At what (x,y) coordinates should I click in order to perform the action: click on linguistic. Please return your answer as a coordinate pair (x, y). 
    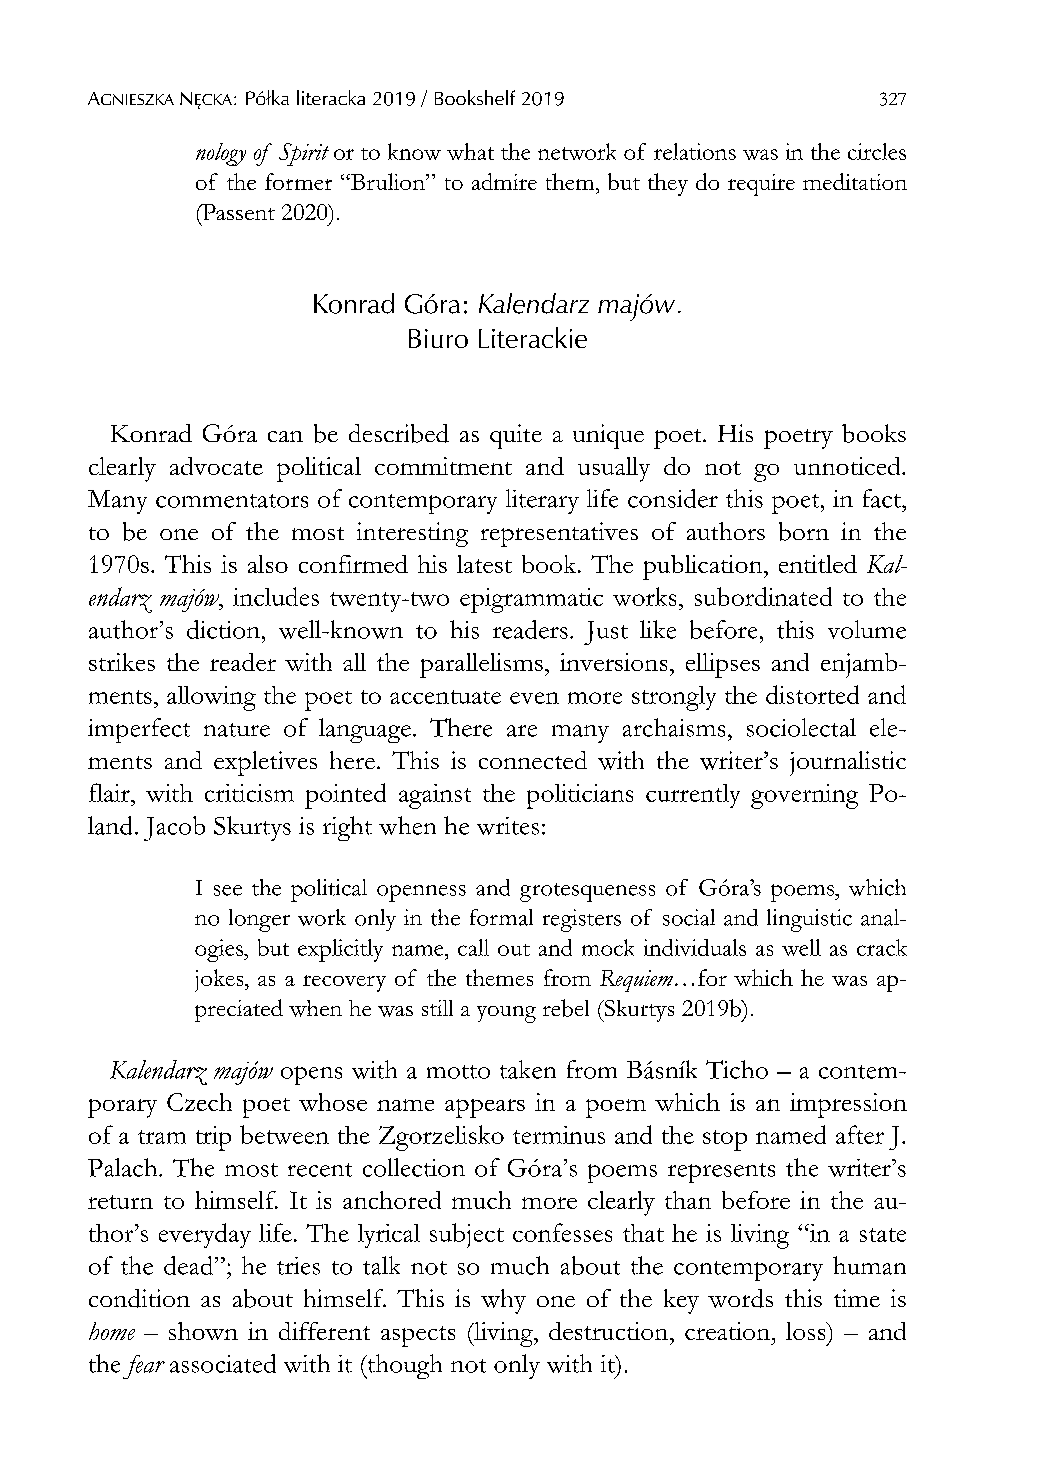
    Looking at the image, I should click on (809, 920).
